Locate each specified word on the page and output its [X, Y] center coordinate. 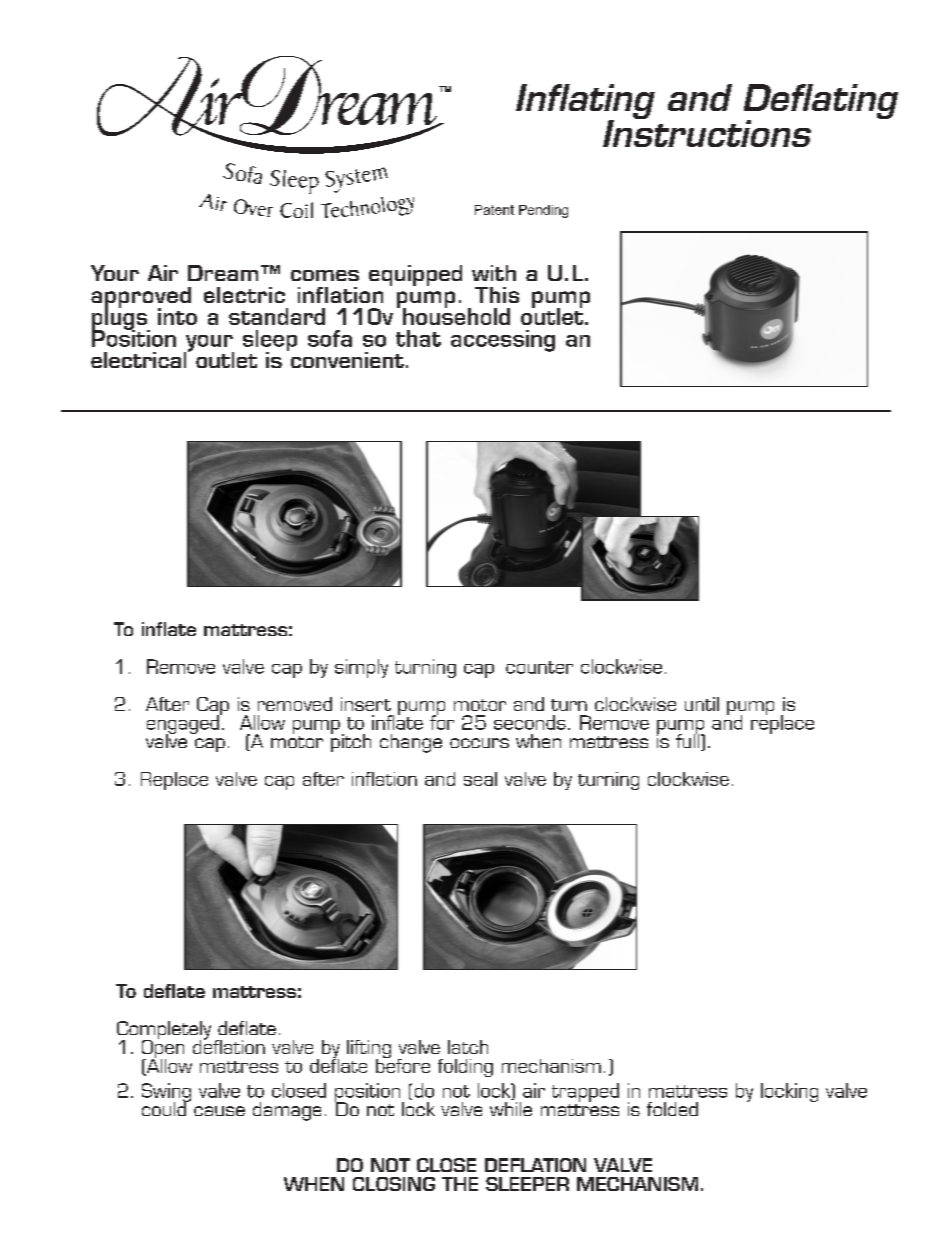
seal [480, 779]
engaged [184, 724]
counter [539, 667]
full [687, 740]
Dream [223, 273]
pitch [351, 742]
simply [361, 668]
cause [219, 1111]
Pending [543, 211]
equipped [415, 275]
